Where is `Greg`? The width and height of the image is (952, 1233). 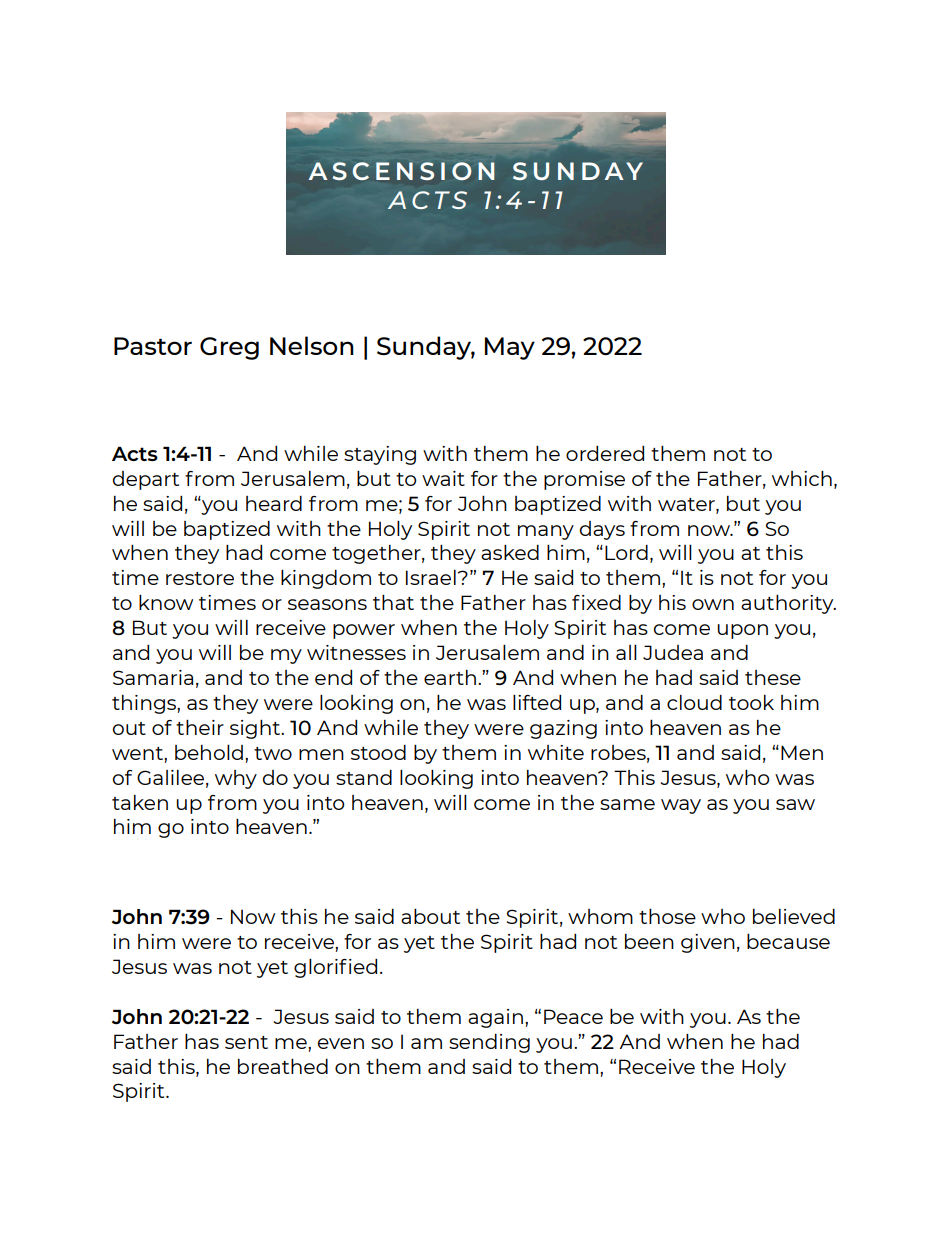 Greg is located at coordinates (229, 348).
